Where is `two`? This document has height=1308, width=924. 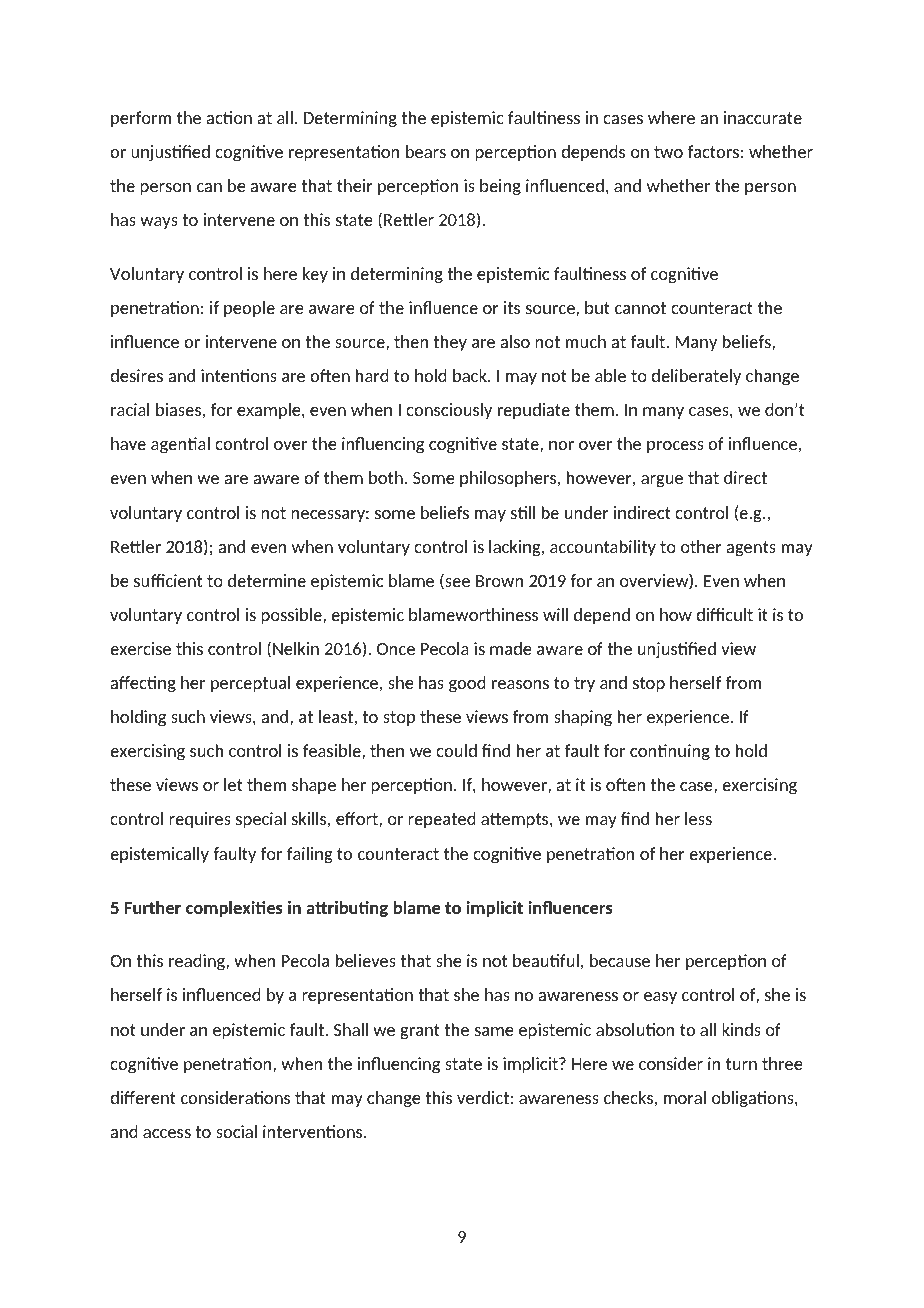
two is located at coordinates (668, 152).
